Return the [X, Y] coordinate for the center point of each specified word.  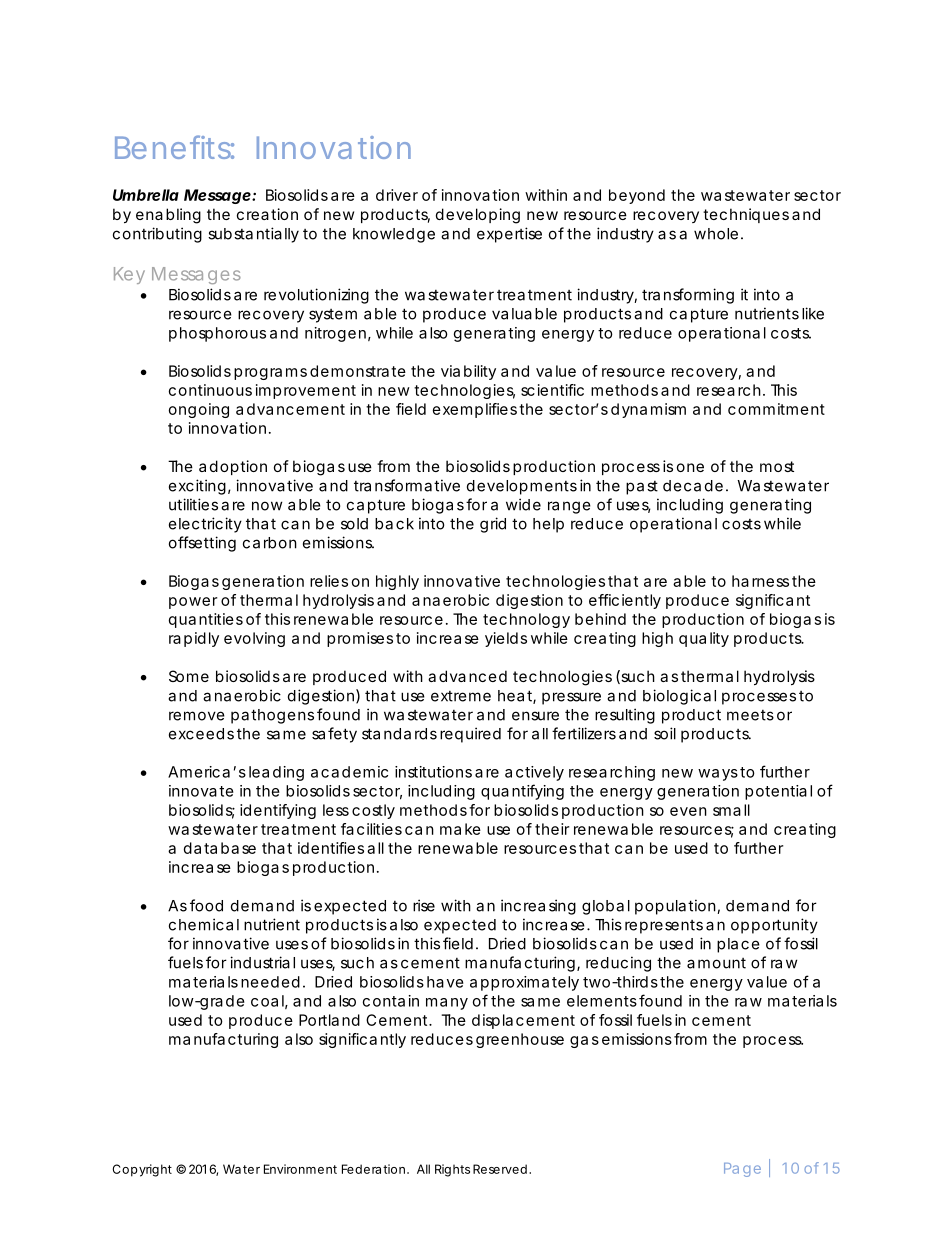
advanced [467, 676]
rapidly [194, 639]
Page [742, 1170]
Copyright [142, 1170]
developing [478, 216]
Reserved [501, 1169]
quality [704, 639]
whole [718, 234]
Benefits [174, 147]
